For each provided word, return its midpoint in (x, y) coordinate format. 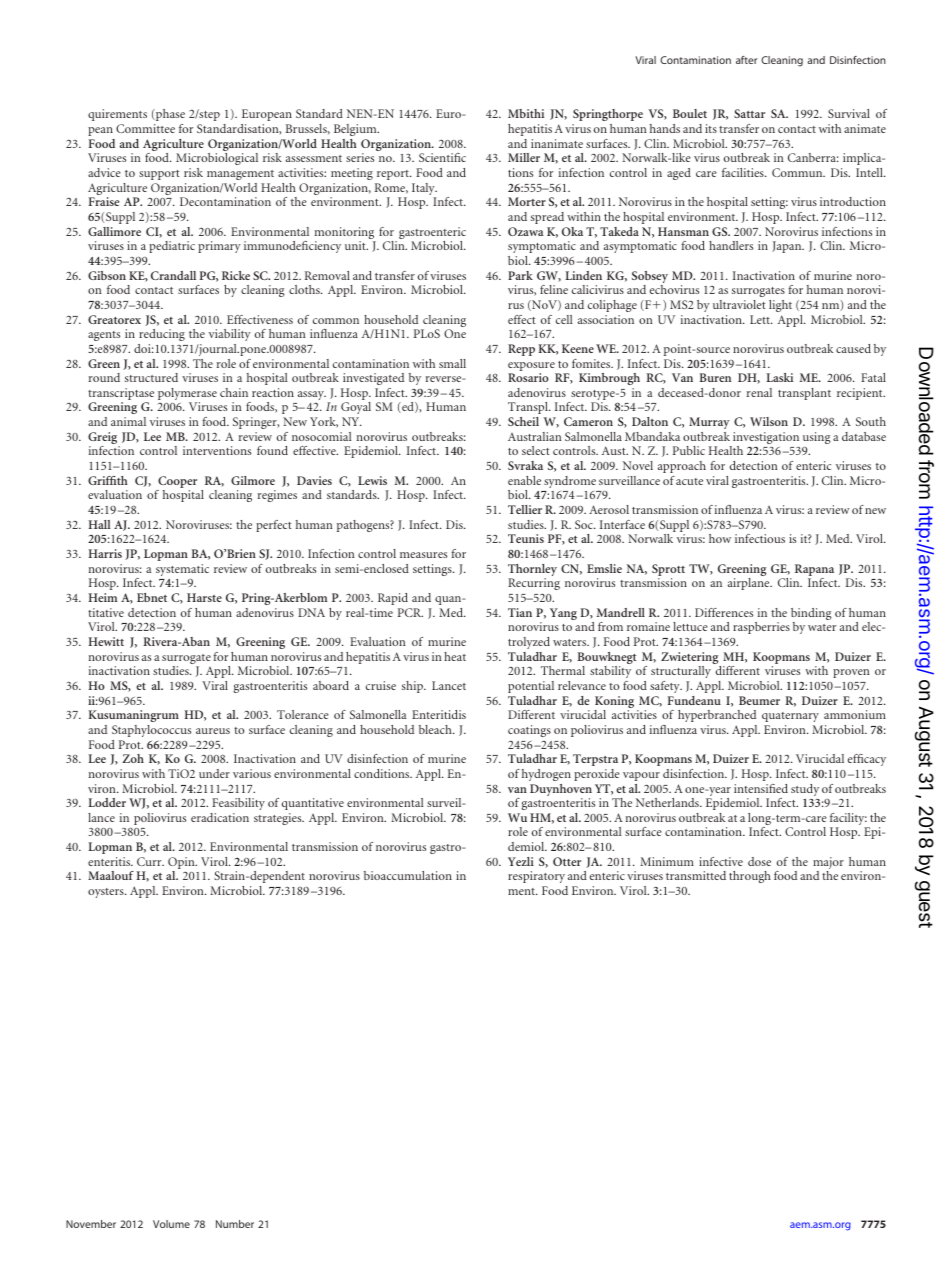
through (750, 877)
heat (455, 656)
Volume (171, 1224)
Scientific (442, 157)
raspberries (761, 628)
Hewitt (106, 641)
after (746, 60)
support (159, 175)
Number (235, 1224)
